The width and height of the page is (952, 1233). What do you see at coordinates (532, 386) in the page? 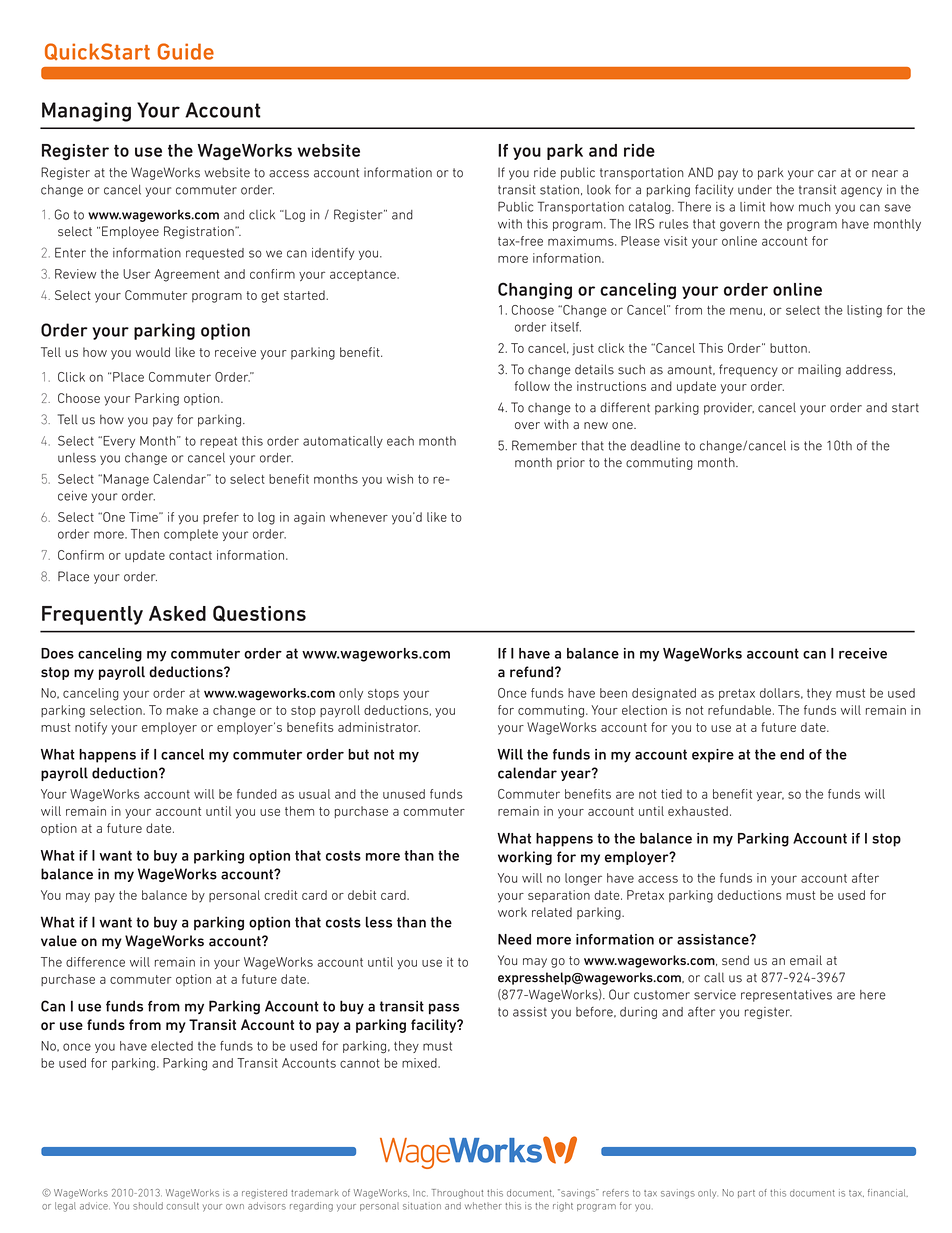
I see `follow` at bounding box center [532, 386].
